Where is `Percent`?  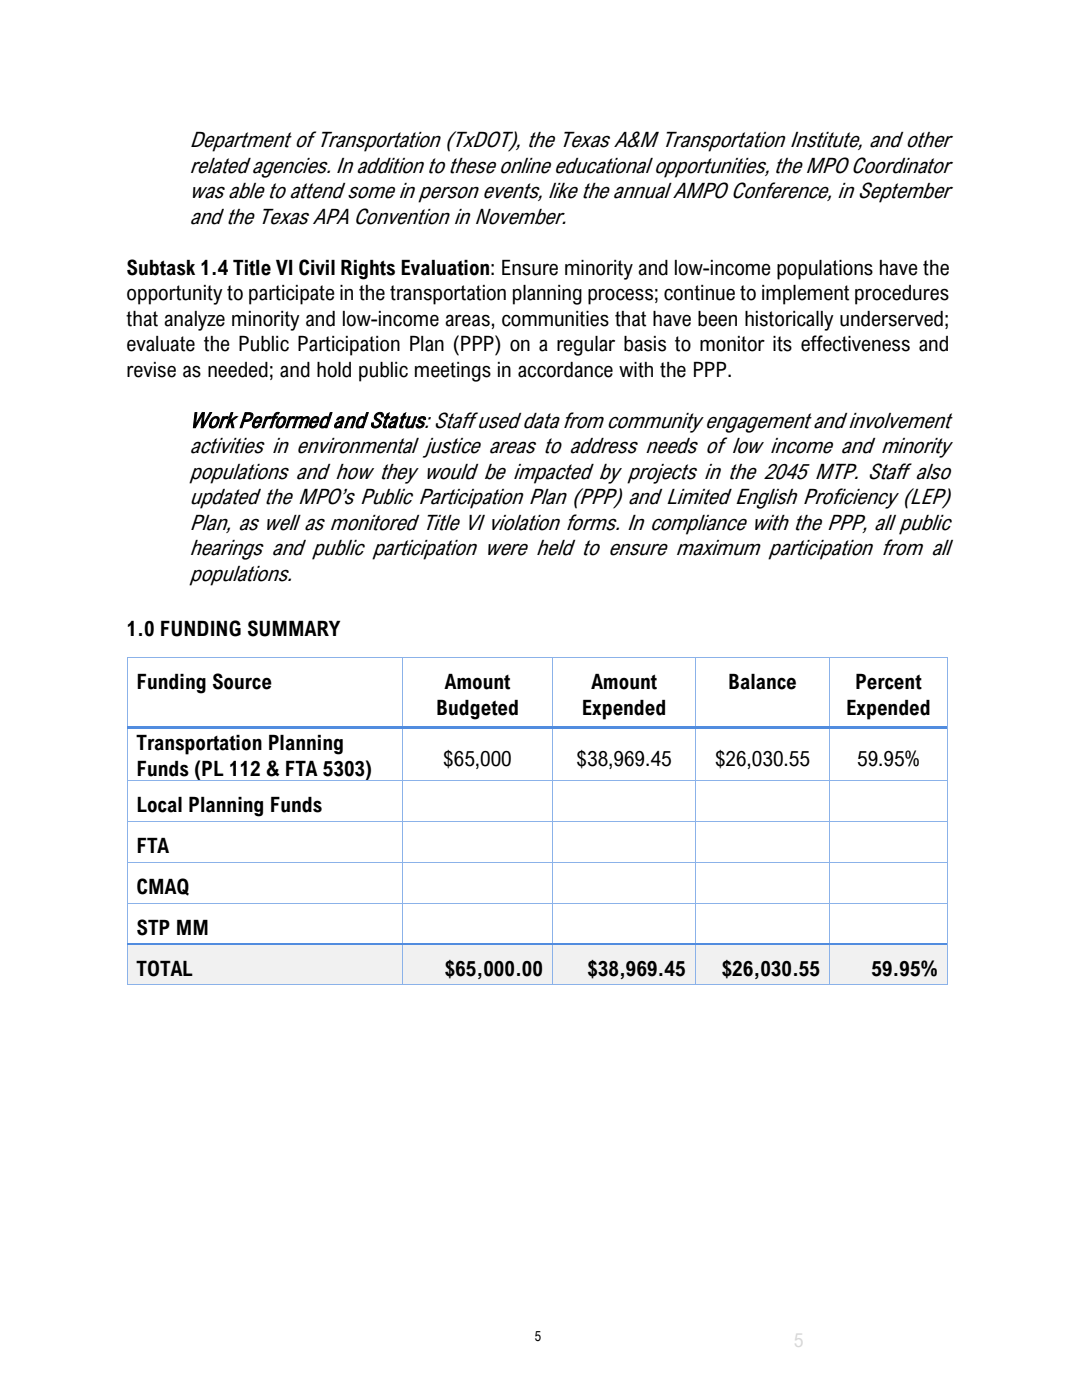
Percent is located at coordinates (889, 682).
